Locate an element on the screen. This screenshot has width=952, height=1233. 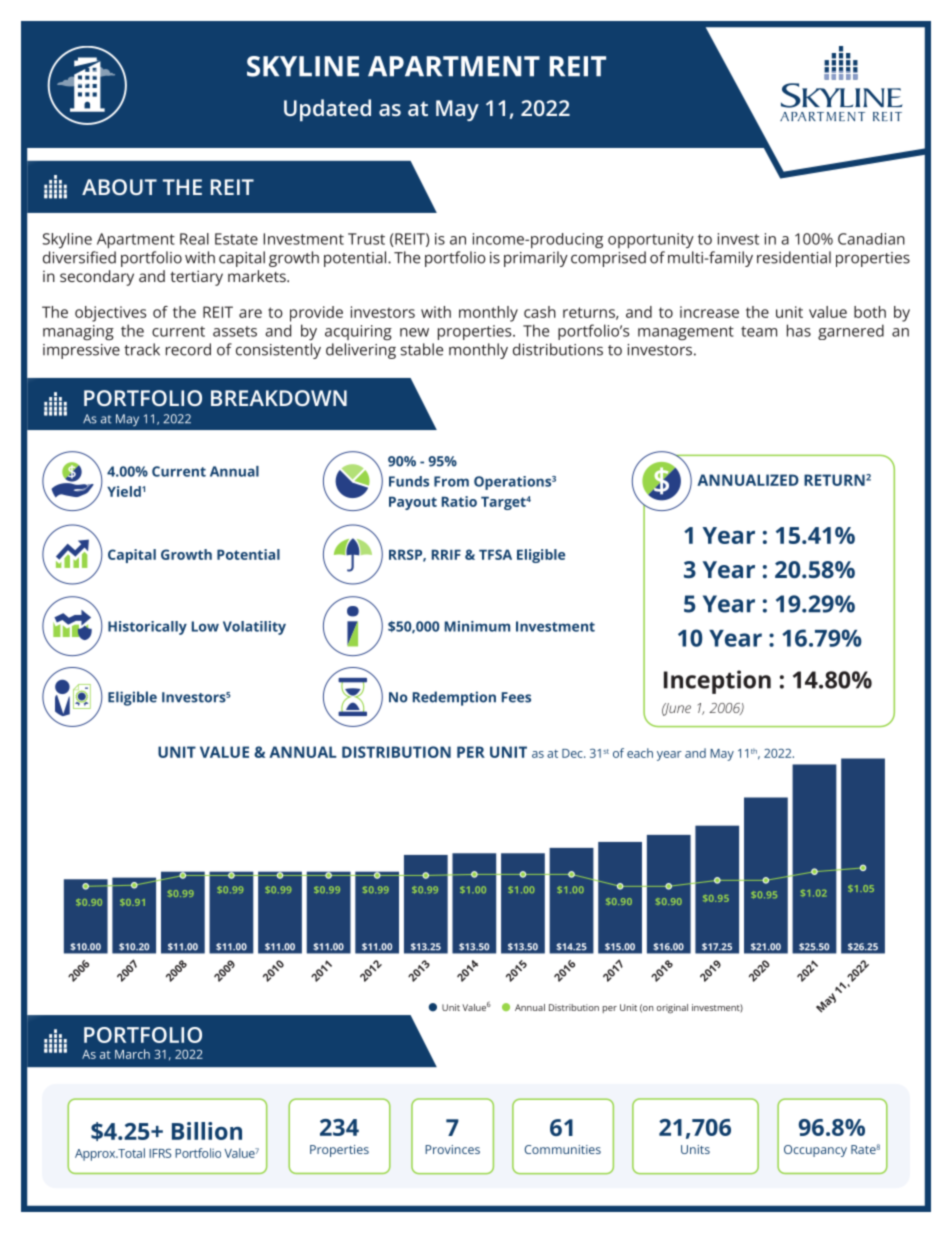
each is located at coordinates (640, 753).
